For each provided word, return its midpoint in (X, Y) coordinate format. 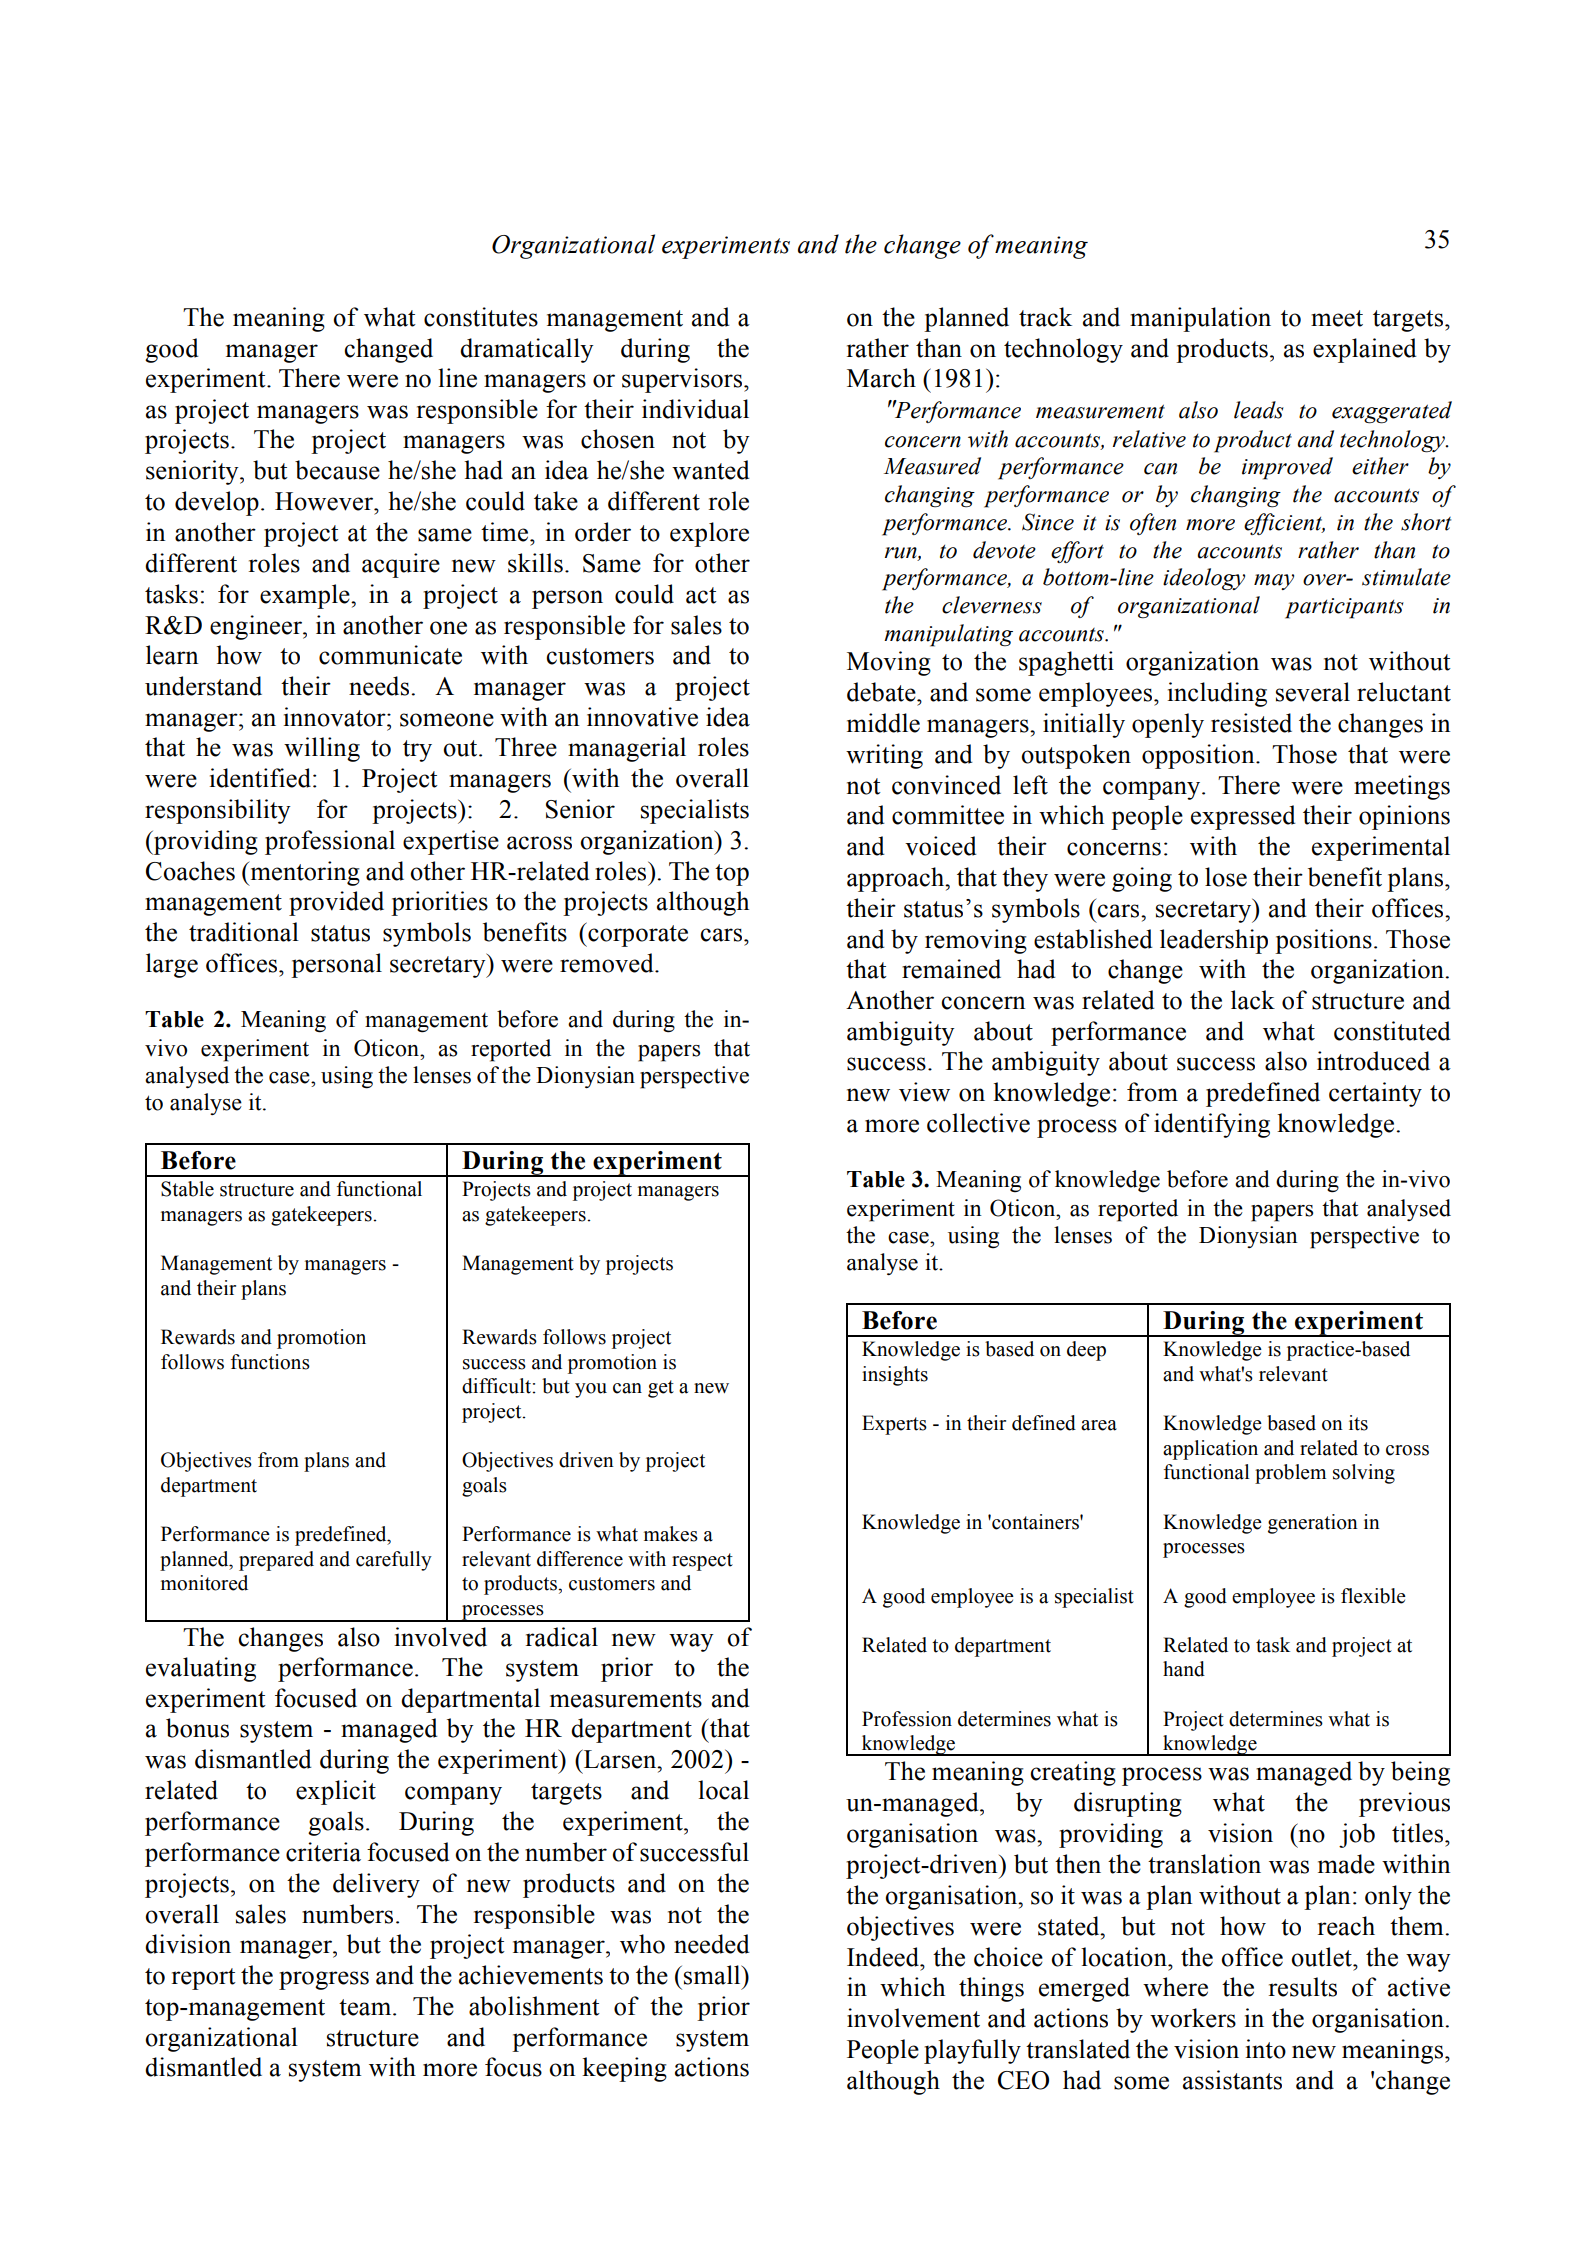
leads (1259, 410)
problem (1290, 1474)
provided (336, 903)
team (366, 2007)
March (881, 378)
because (337, 470)
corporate (637, 935)
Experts (894, 1425)
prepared (276, 1561)
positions (1323, 941)
